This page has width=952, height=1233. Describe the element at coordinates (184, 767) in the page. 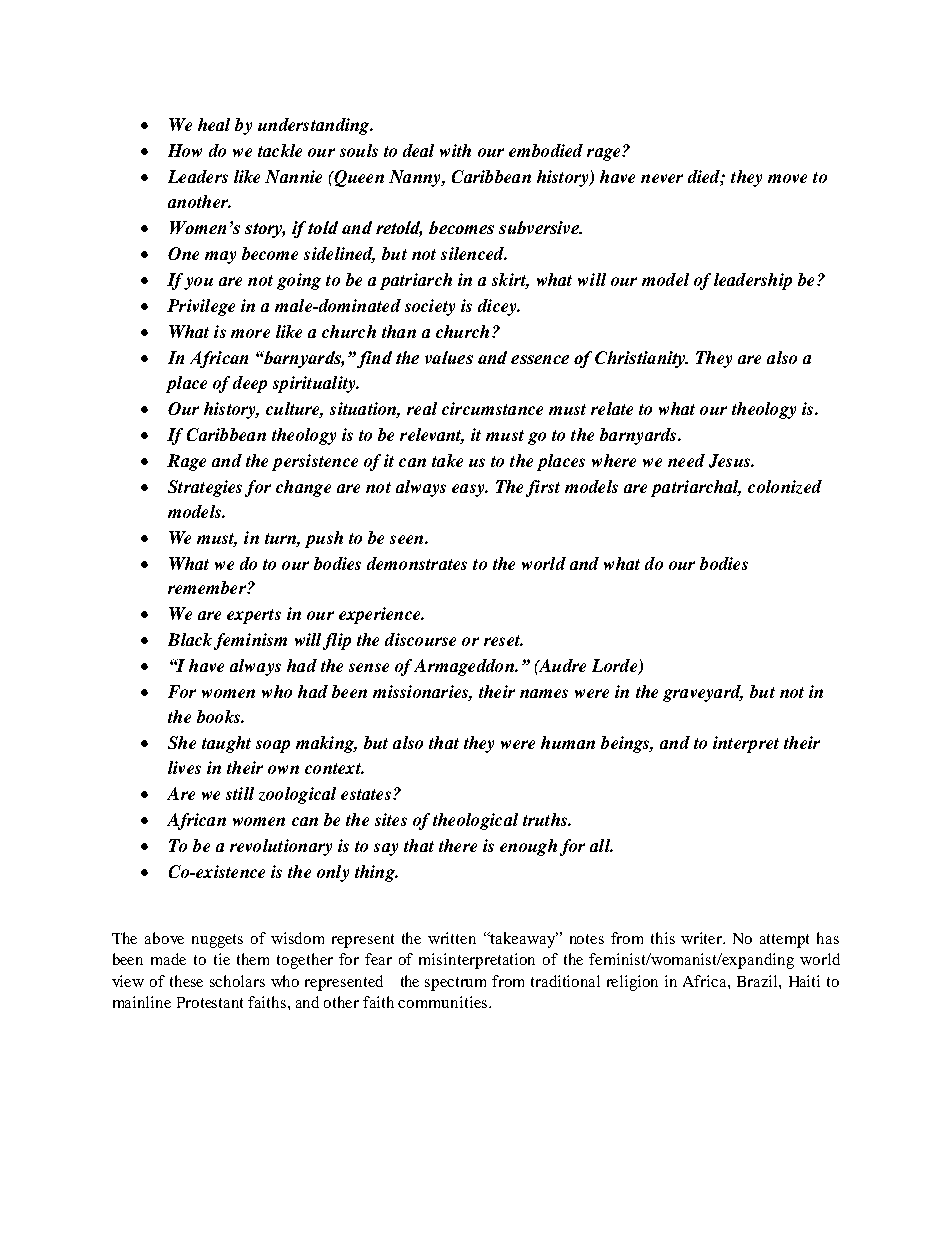

I see `lives` at that location.
